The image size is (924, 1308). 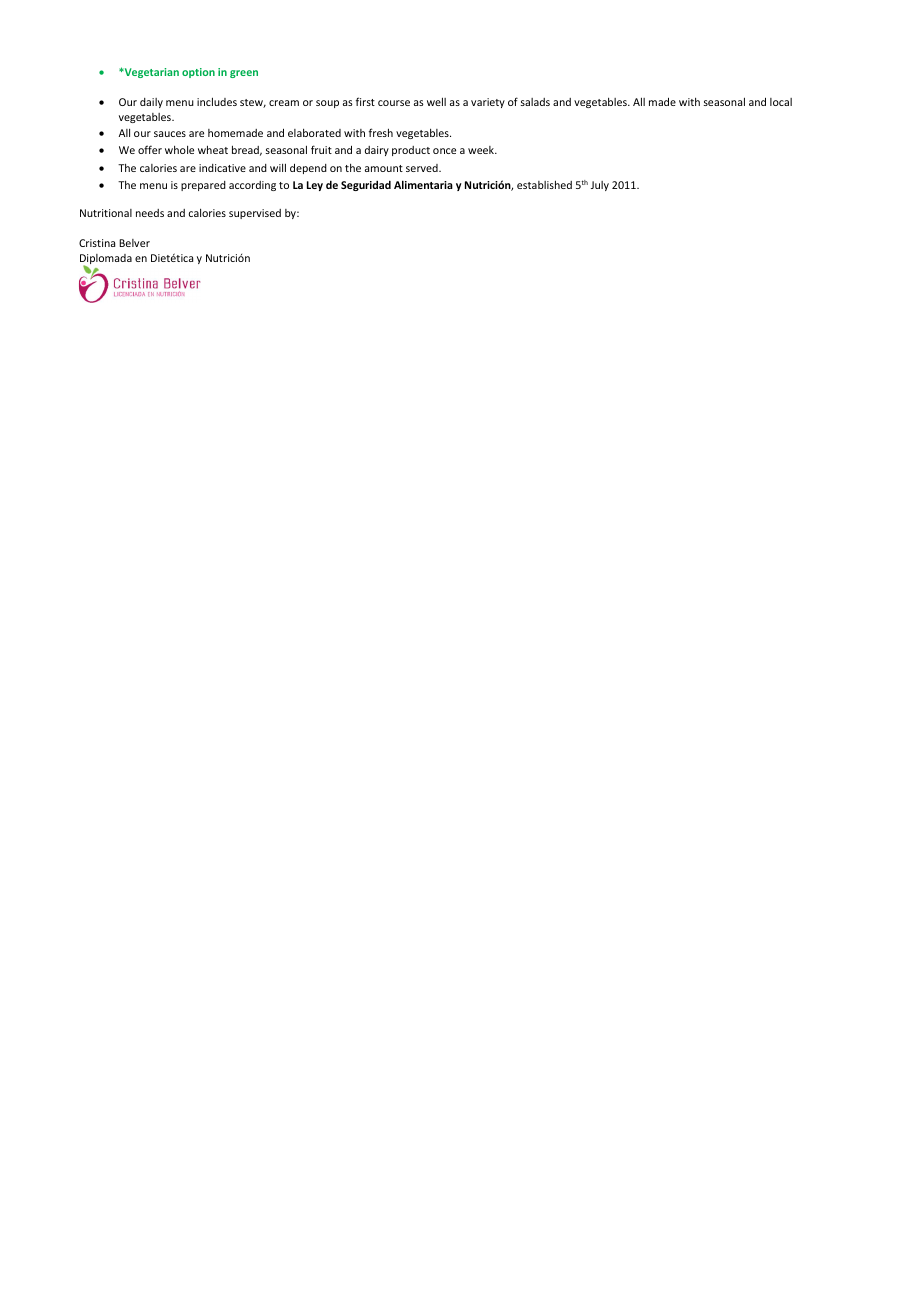 What do you see at coordinates (198, 73) in the page?
I see `option` at bounding box center [198, 73].
